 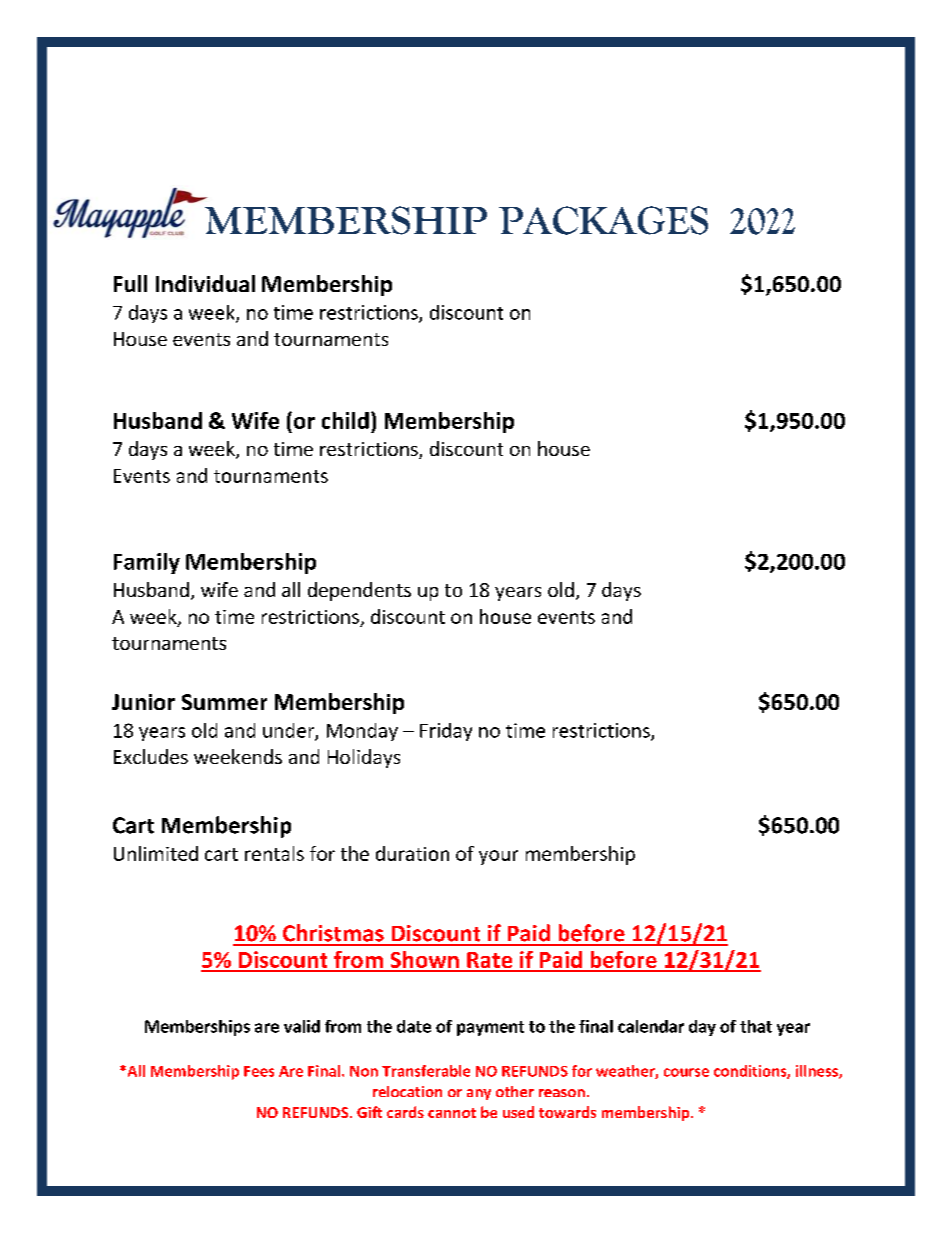 I want to click on your, so click(x=498, y=857).
